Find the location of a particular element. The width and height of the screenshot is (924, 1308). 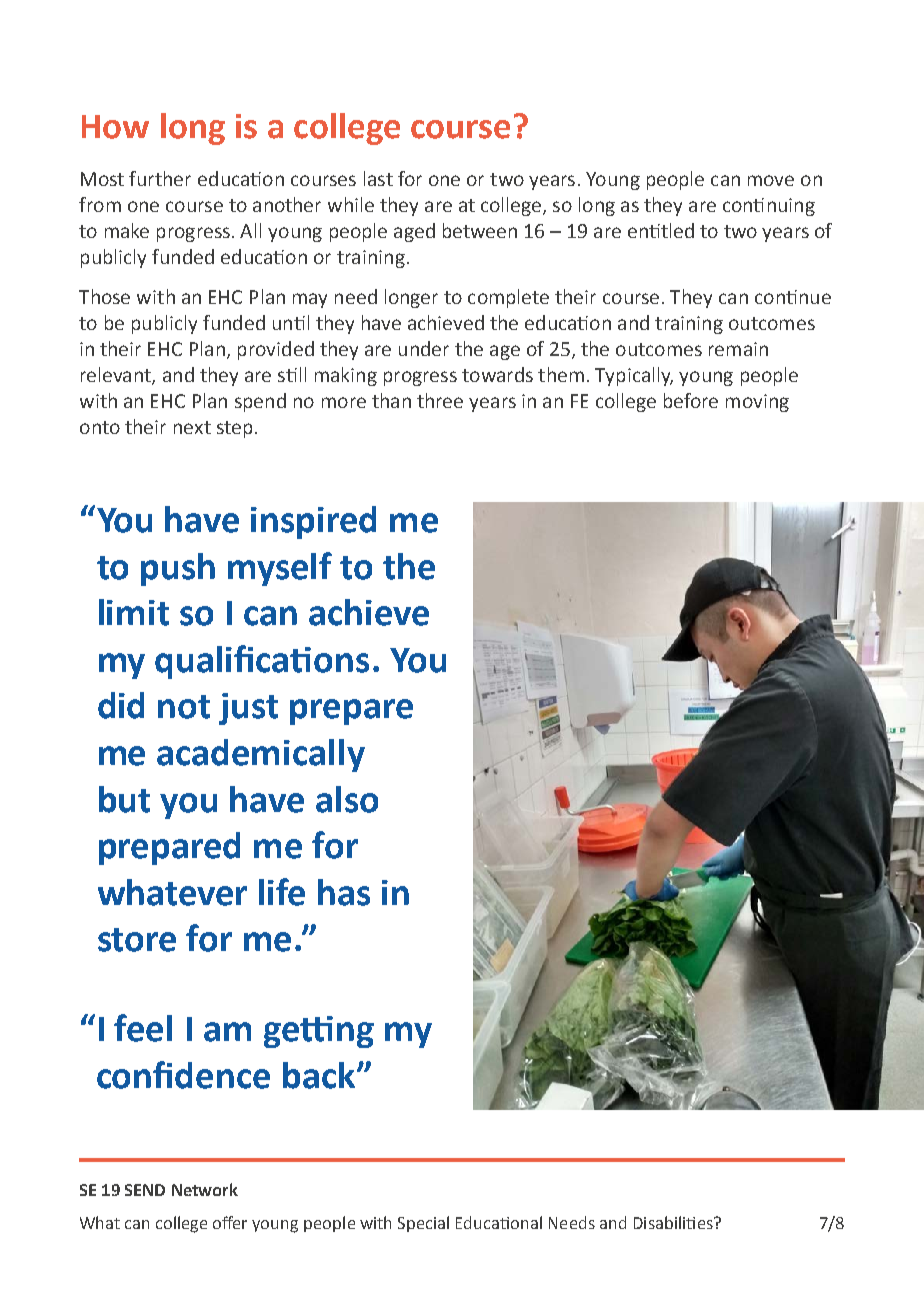

Disabilities is located at coordinates (674, 1222).
